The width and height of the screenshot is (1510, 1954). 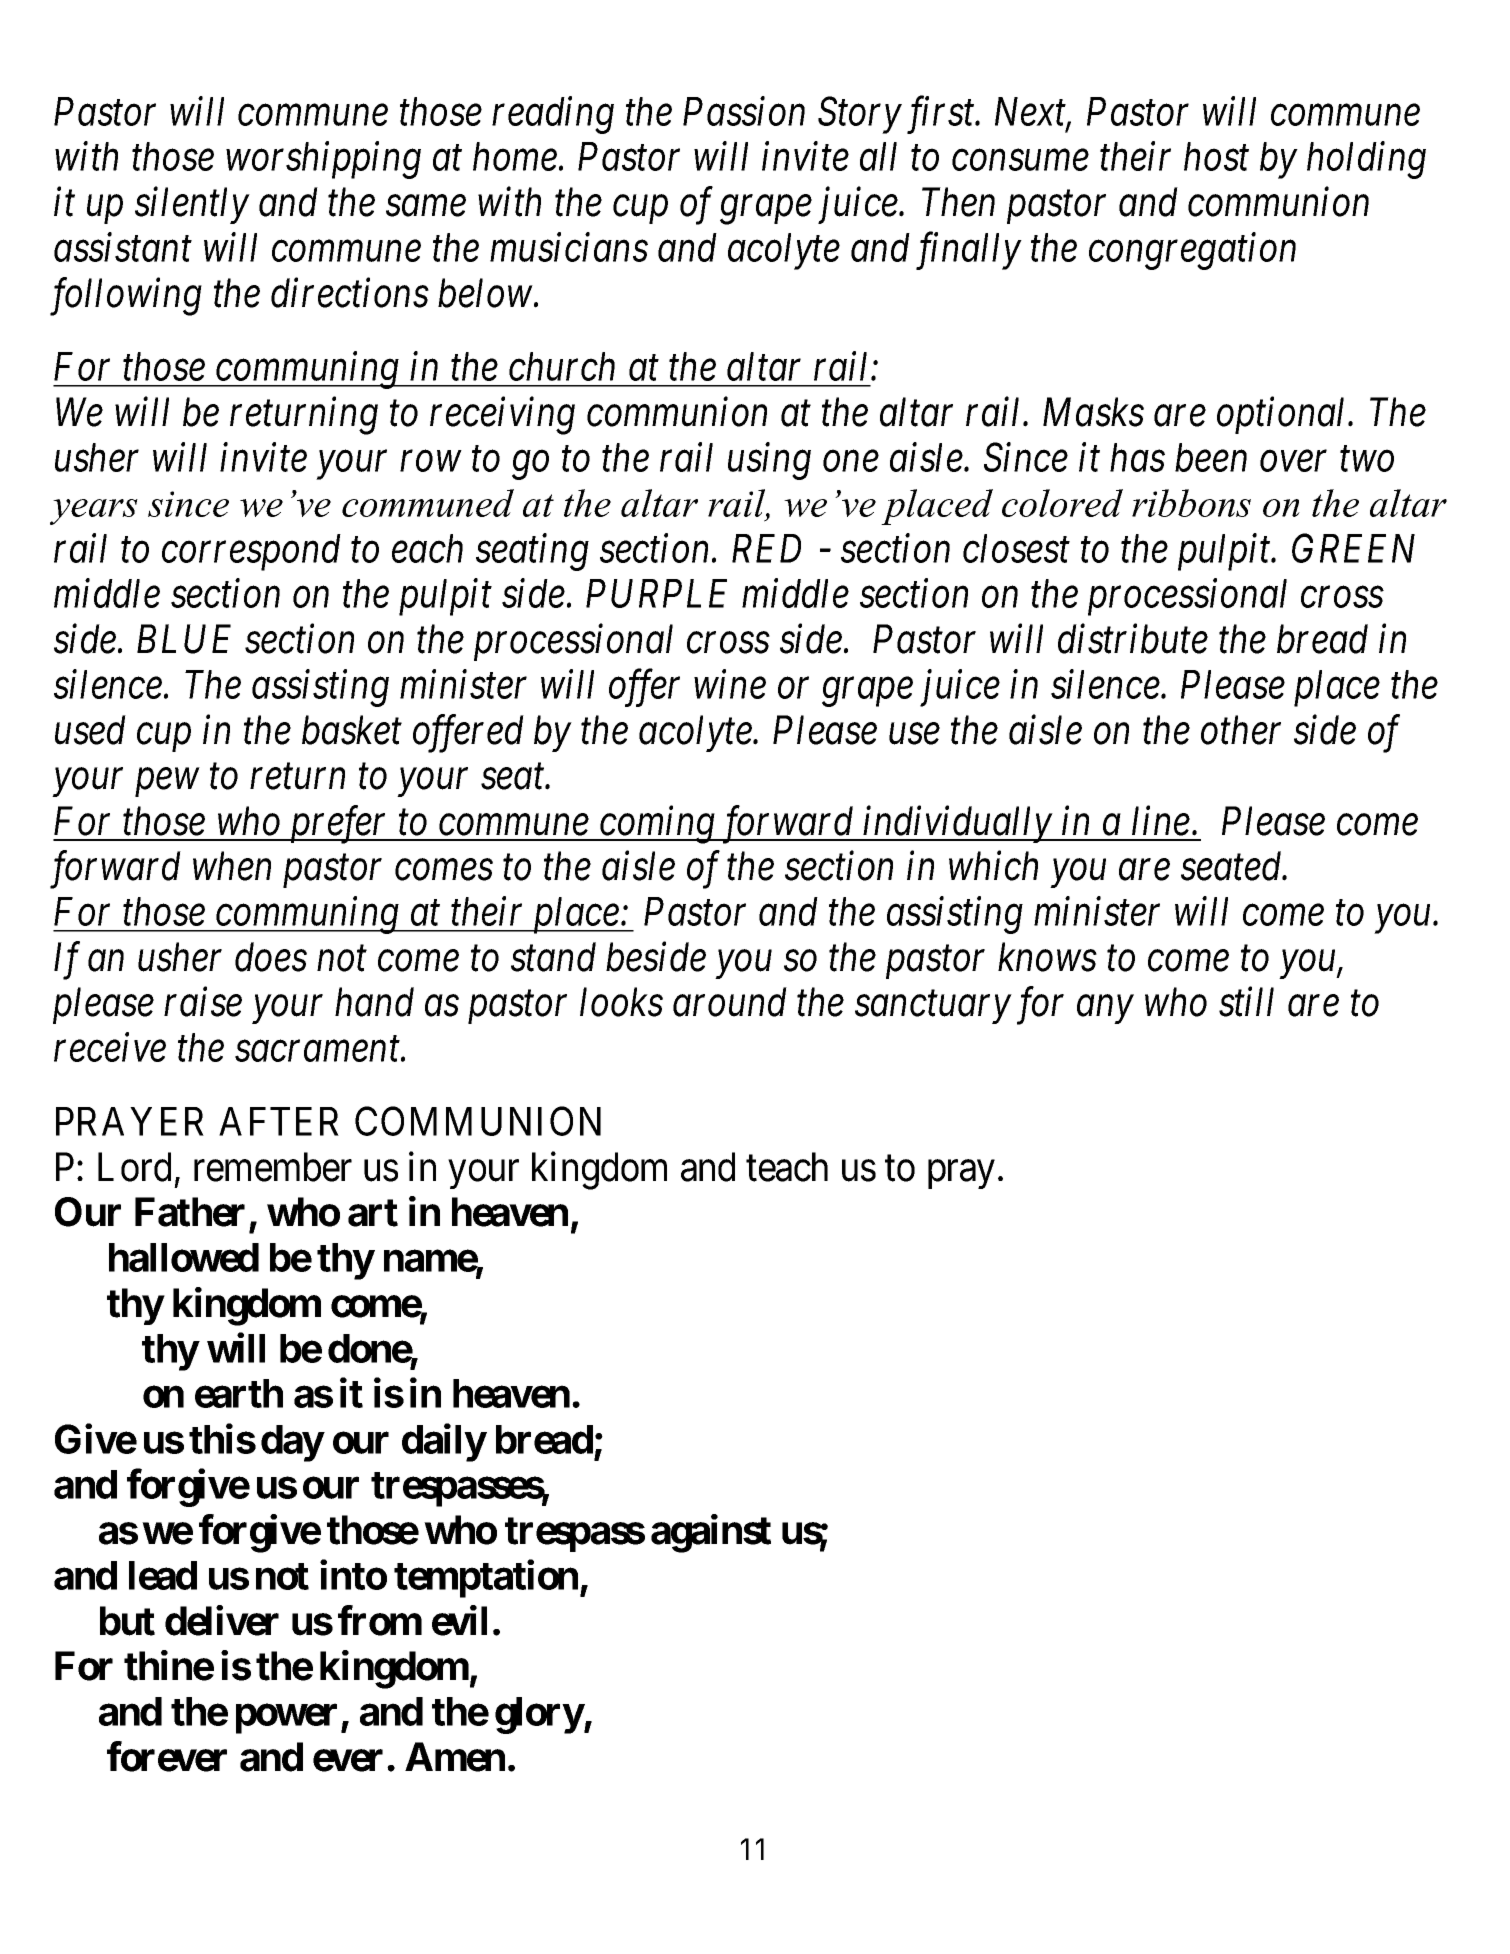 What do you see at coordinates (1216, 156) in the screenshot?
I see `host` at bounding box center [1216, 156].
